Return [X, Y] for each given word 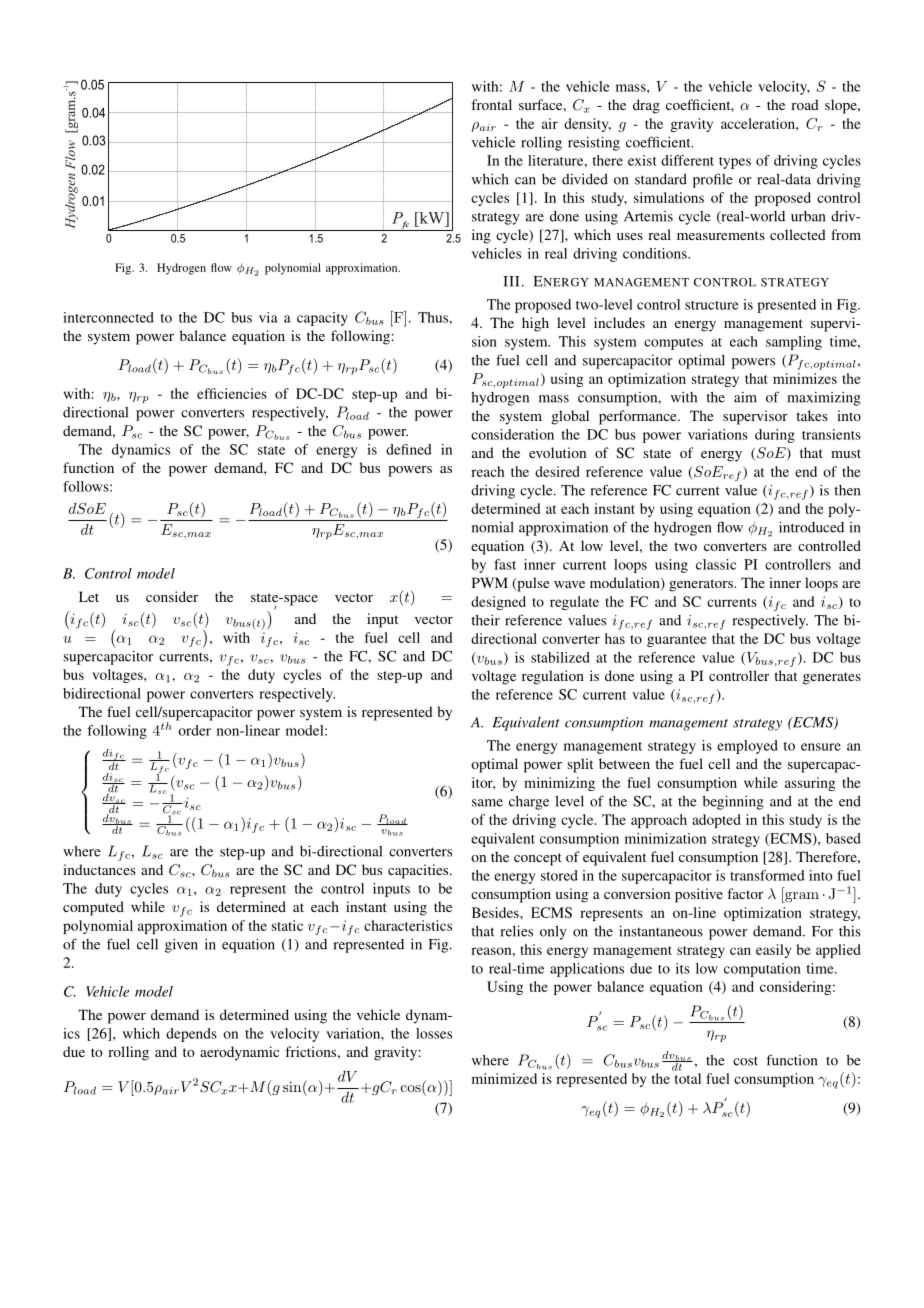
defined [409, 449]
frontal [491, 104]
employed [747, 747]
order [194, 730]
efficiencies [232, 393]
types [735, 163]
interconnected [108, 317]
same [487, 803]
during [775, 436]
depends [191, 1035]
